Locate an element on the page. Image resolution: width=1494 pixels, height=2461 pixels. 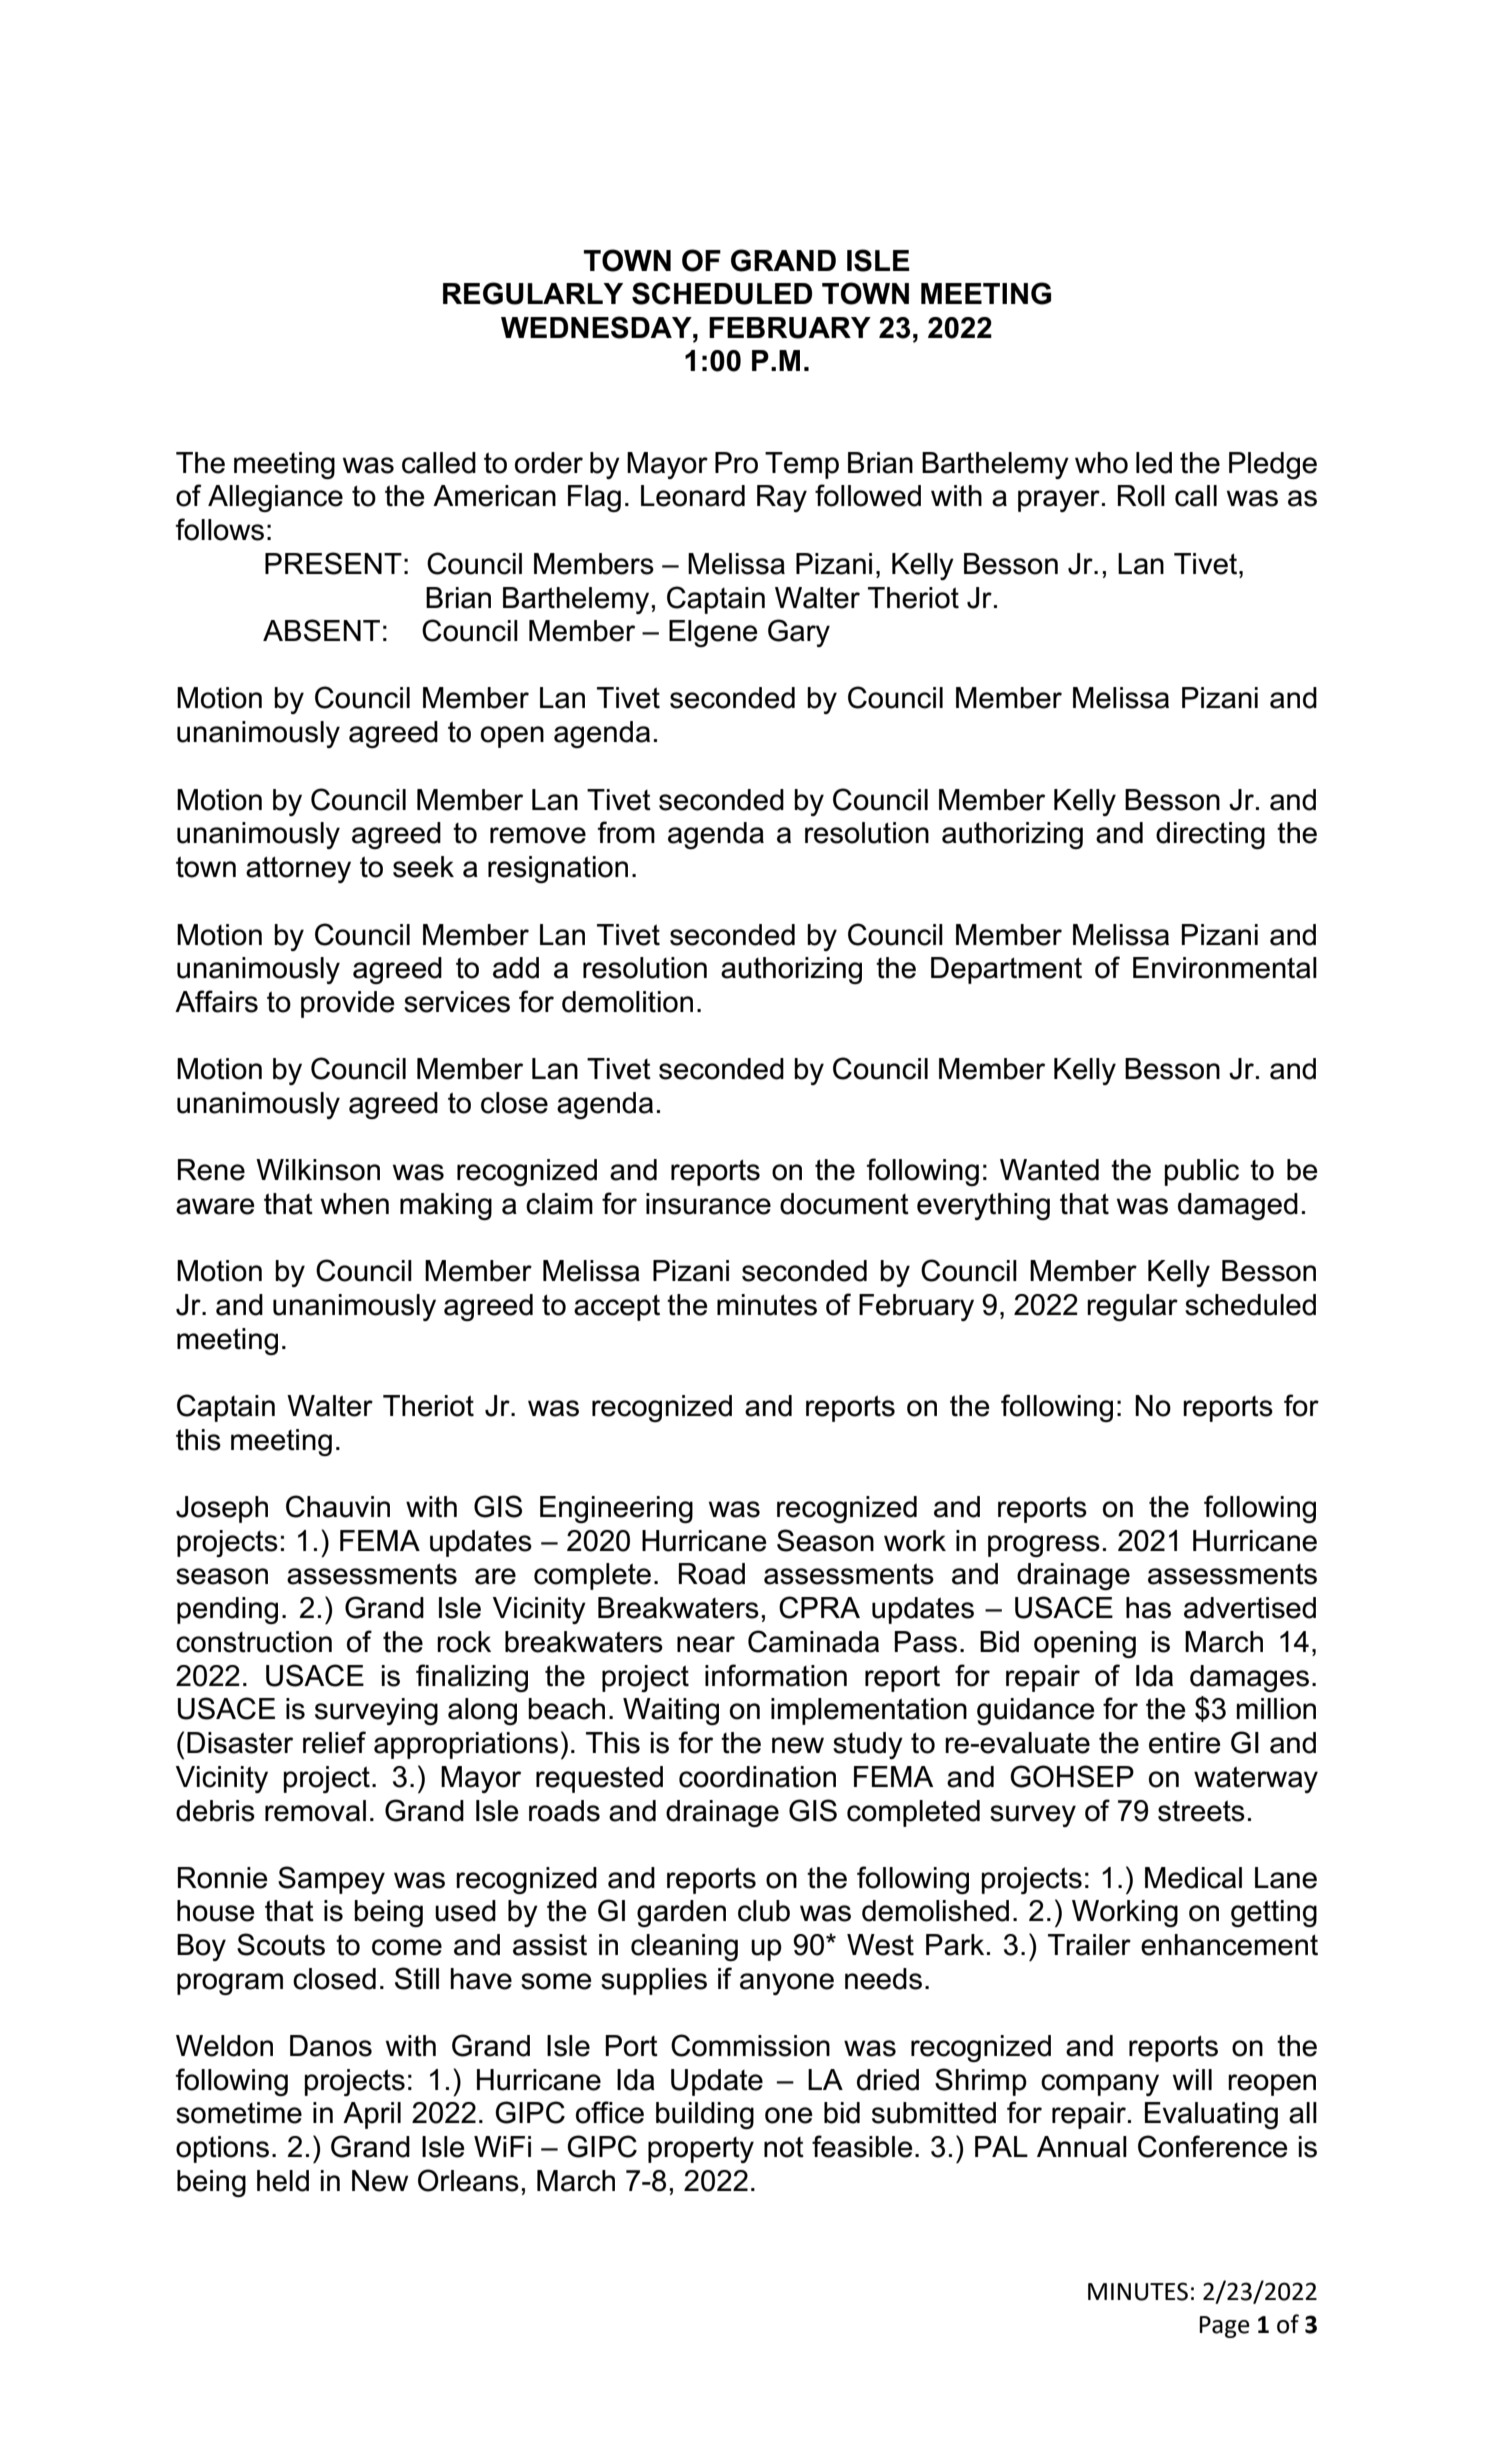
Leonard is located at coordinates (693, 496).
